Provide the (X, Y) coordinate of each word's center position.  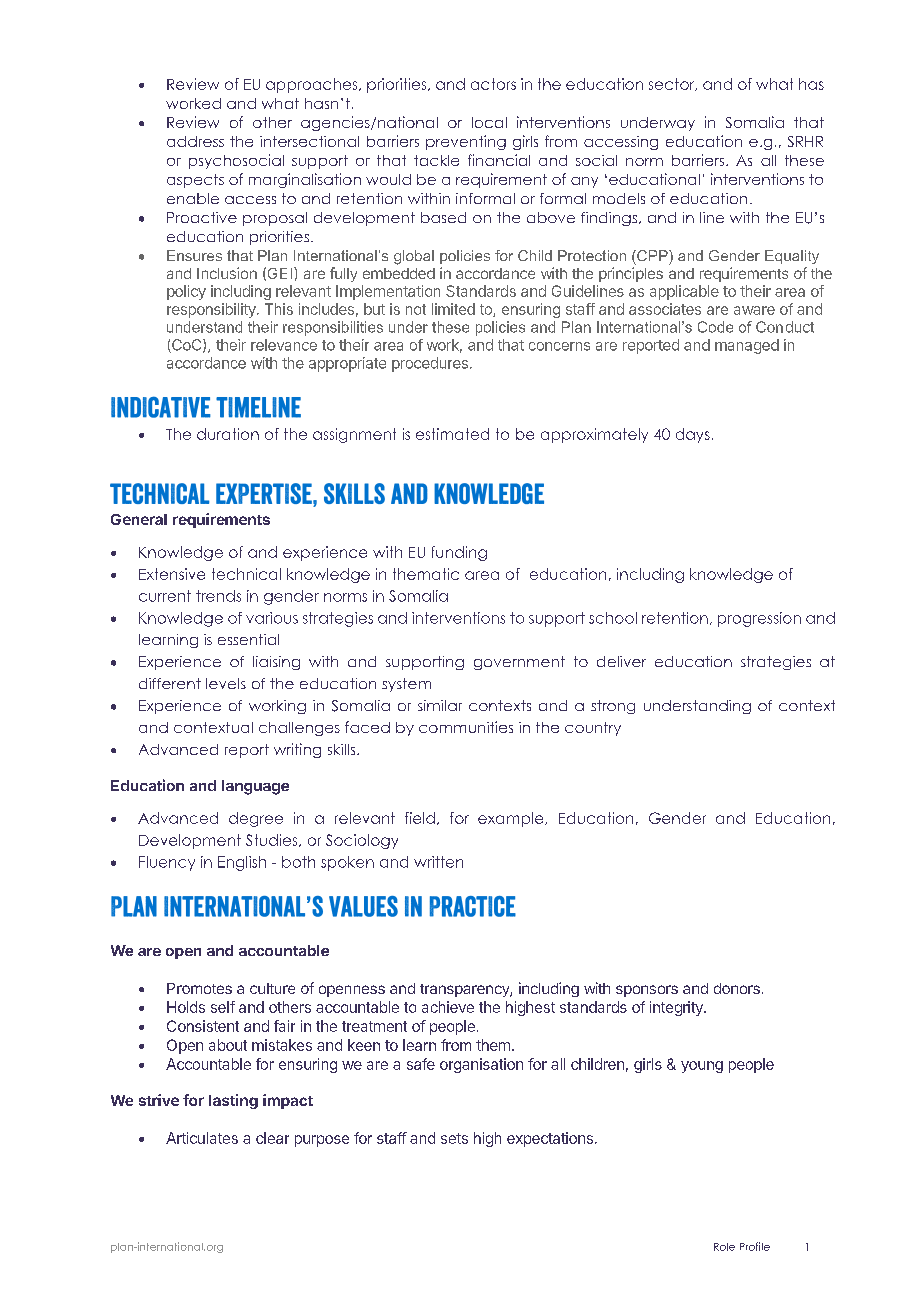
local (489, 122)
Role (724, 1247)
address (195, 141)
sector (673, 84)
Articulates (202, 1138)
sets (454, 1138)
